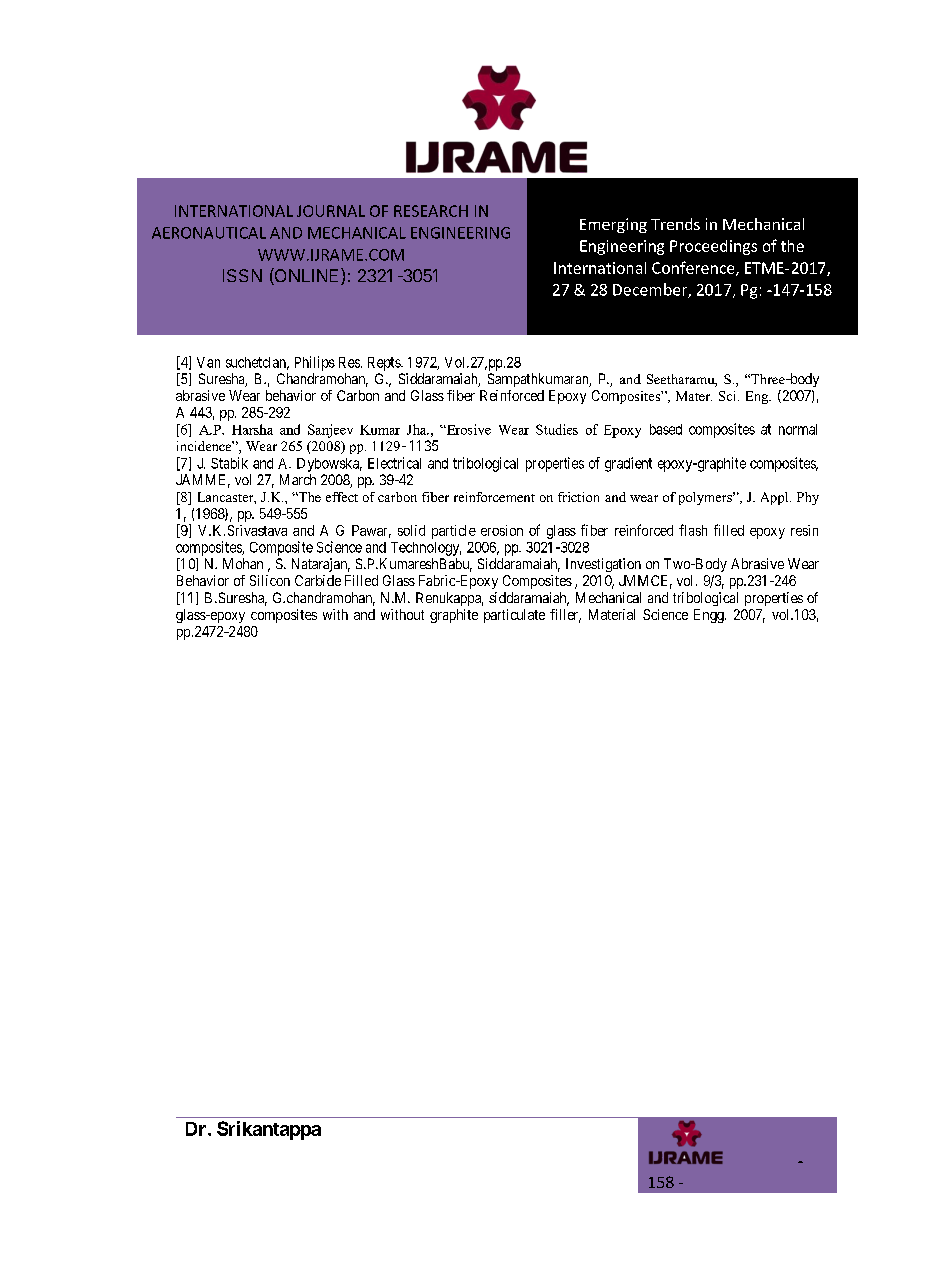 The width and height of the page is (936, 1288). I want to click on reinforcement, so click(494, 497).
